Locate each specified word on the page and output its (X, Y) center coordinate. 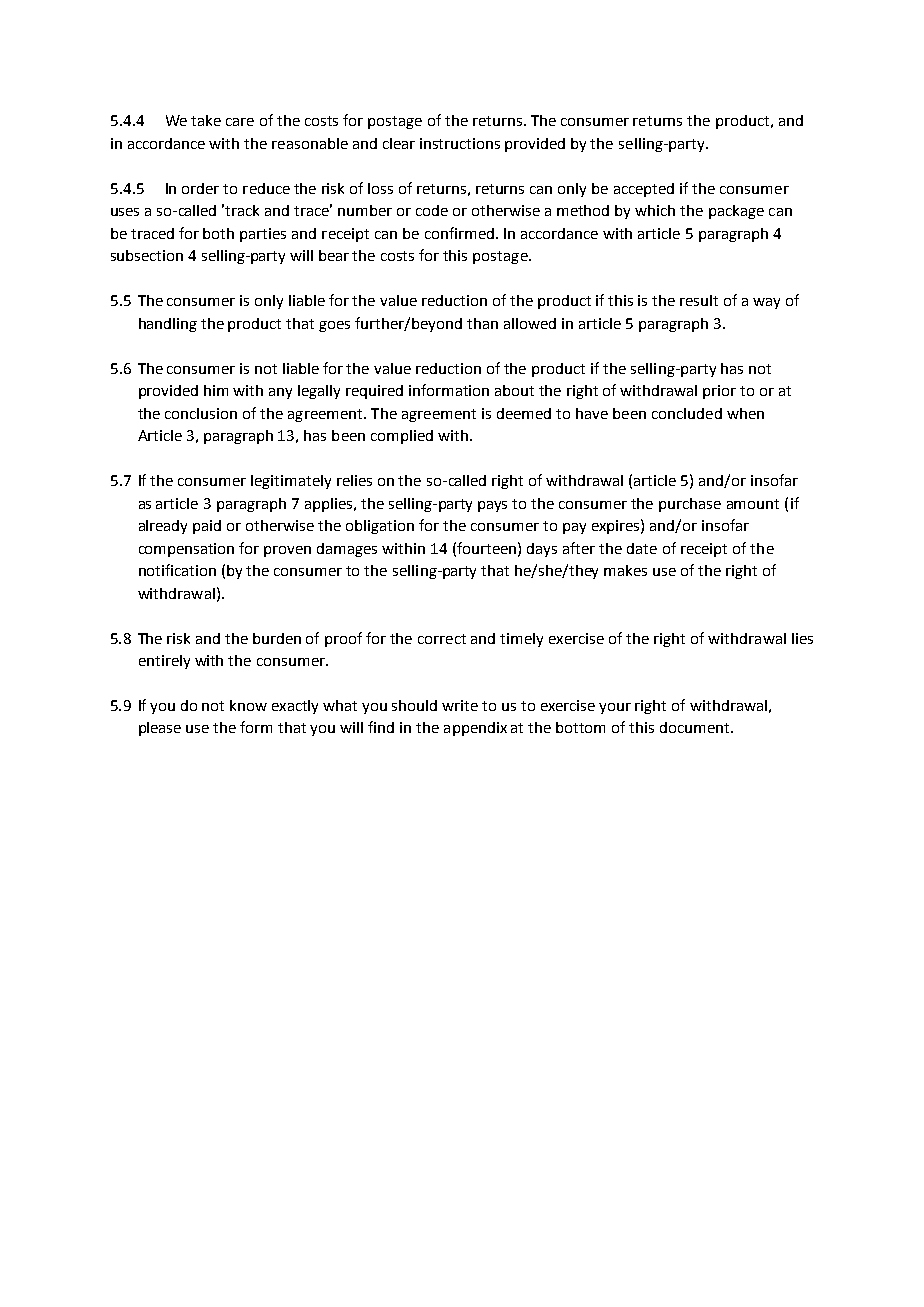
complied (402, 437)
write (460, 705)
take (206, 120)
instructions (460, 143)
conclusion (201, 413)
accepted (644, 190)
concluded (687, 413)
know (248, 705)
